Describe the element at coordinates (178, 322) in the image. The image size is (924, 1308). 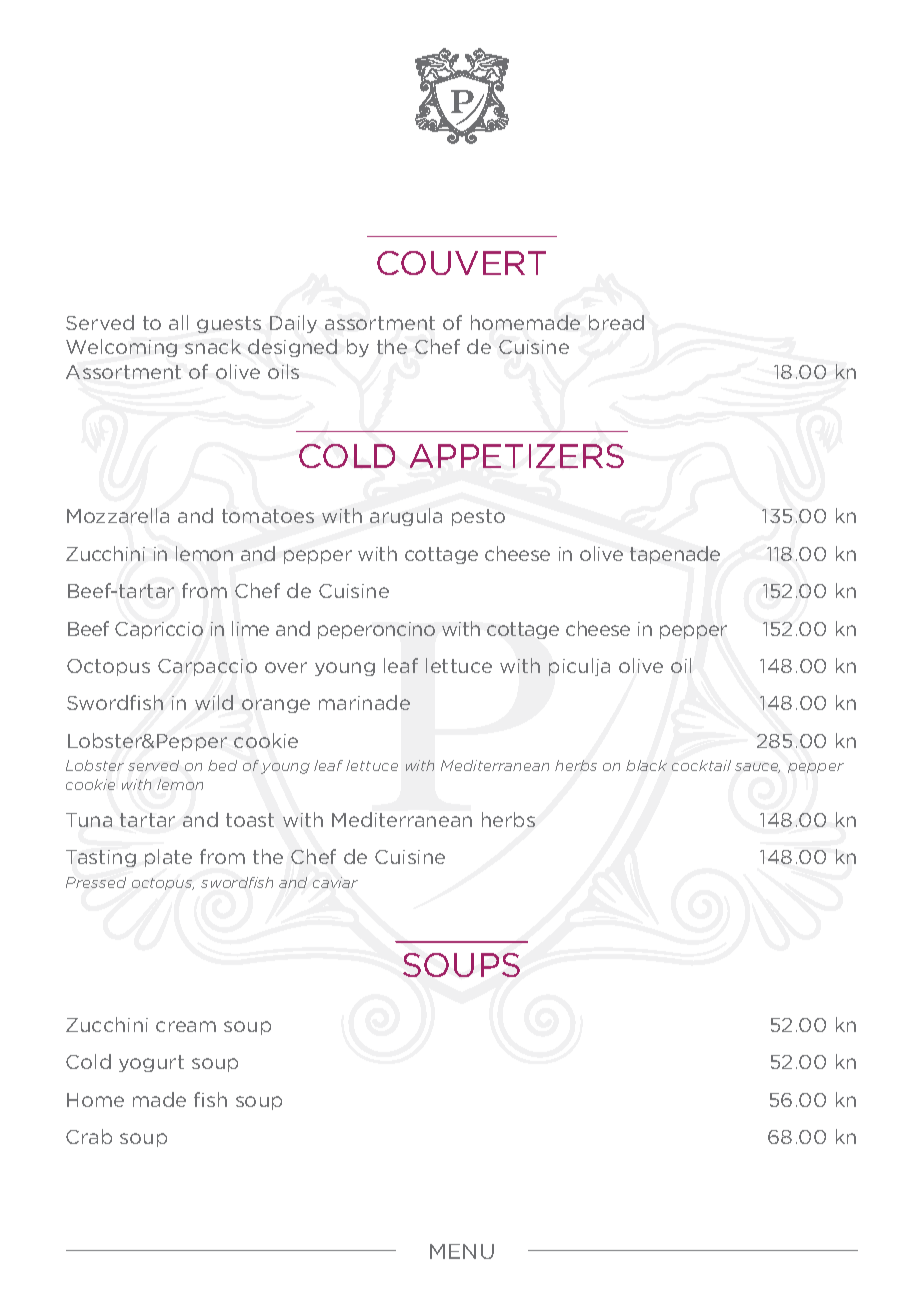
I see `all` at that location.
